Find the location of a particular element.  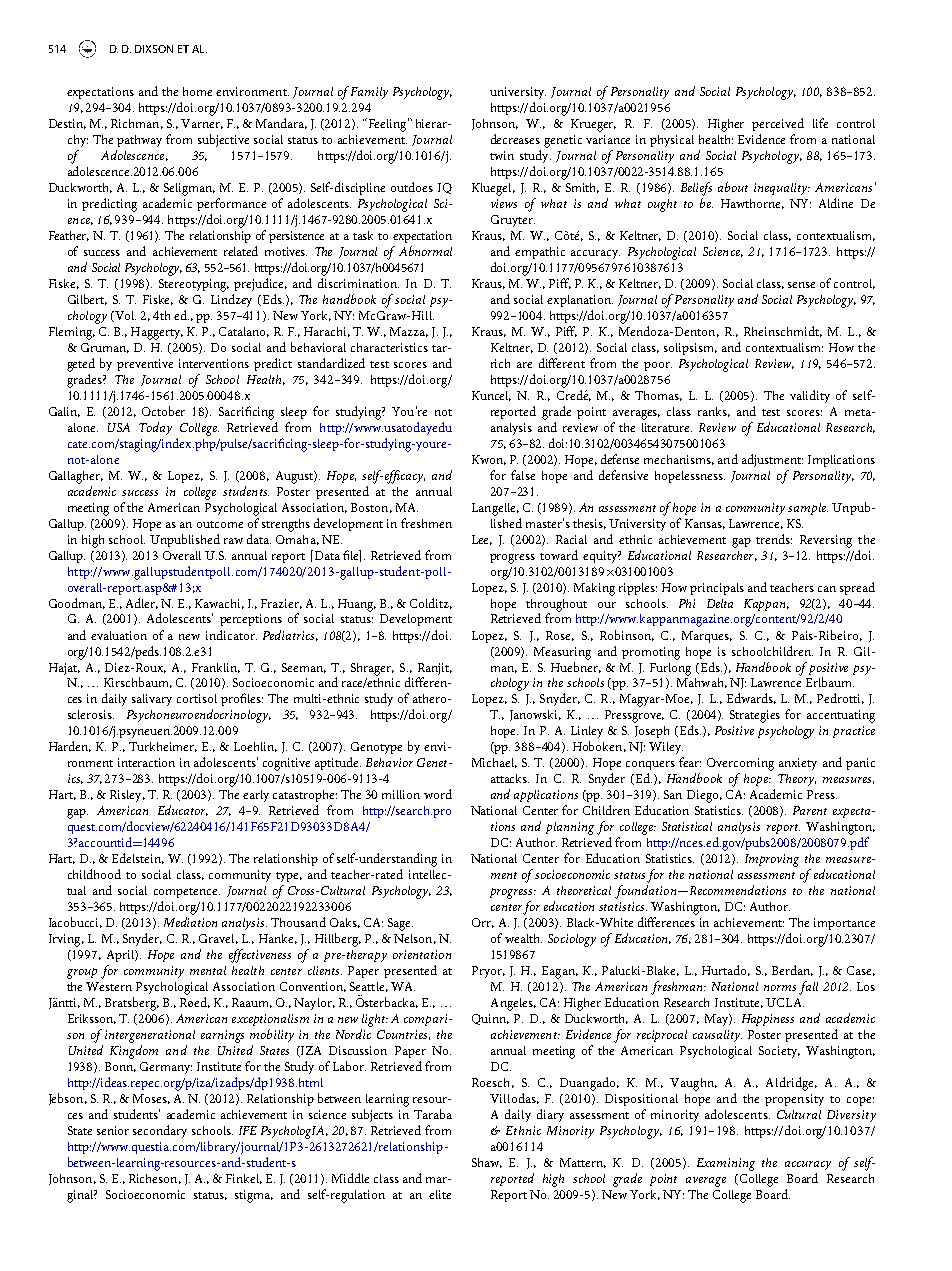

Orr is located at coordinates (483, 923).
